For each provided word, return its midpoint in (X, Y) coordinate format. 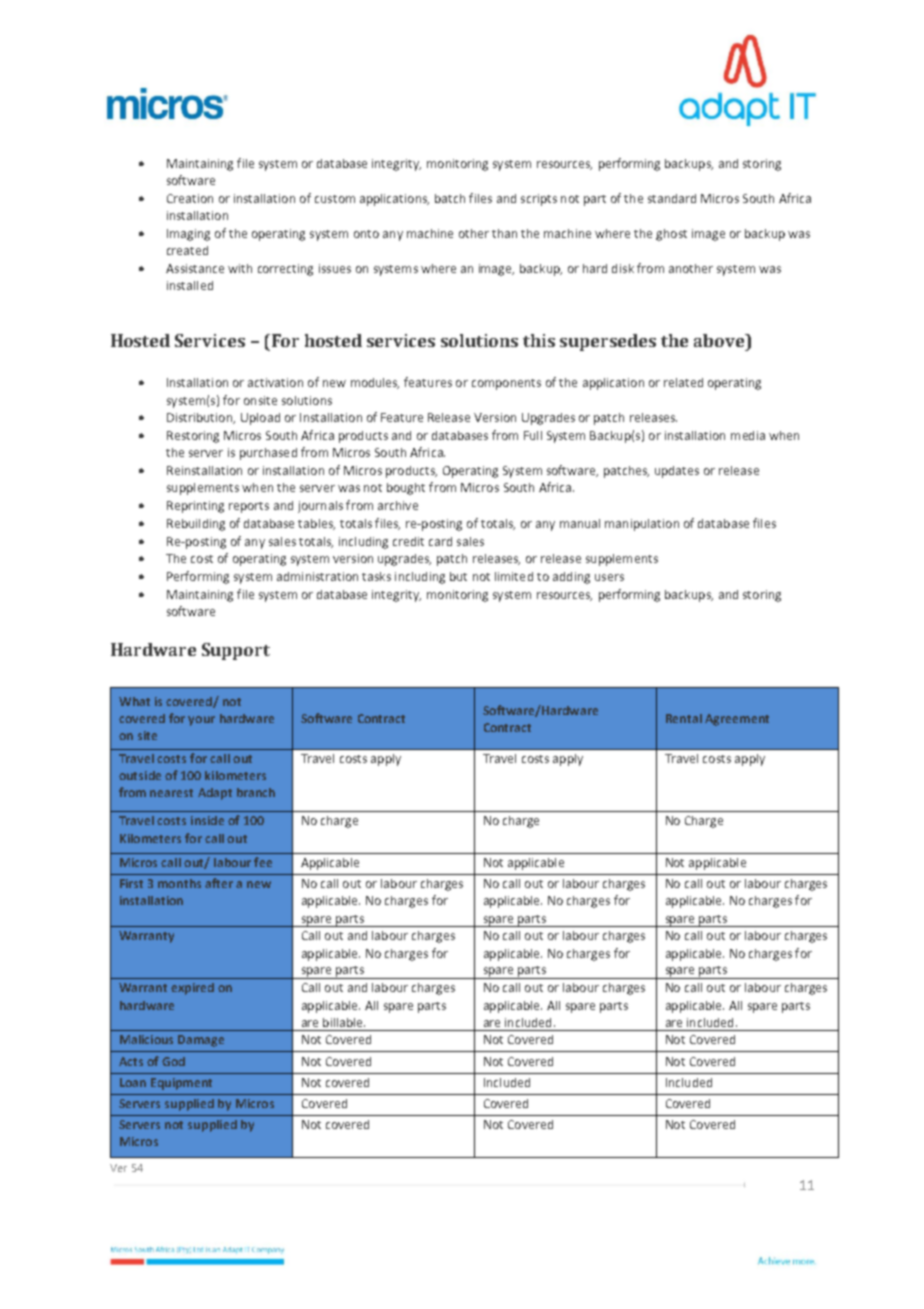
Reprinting (195, 507)
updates (677, 472)
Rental (684, 718)
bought (406, 489)
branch (256, 792)
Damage (201, 1041)
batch (450, 198)
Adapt (215, 794)
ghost (671, 235)
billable (344, 1022)
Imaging (188, 235)
